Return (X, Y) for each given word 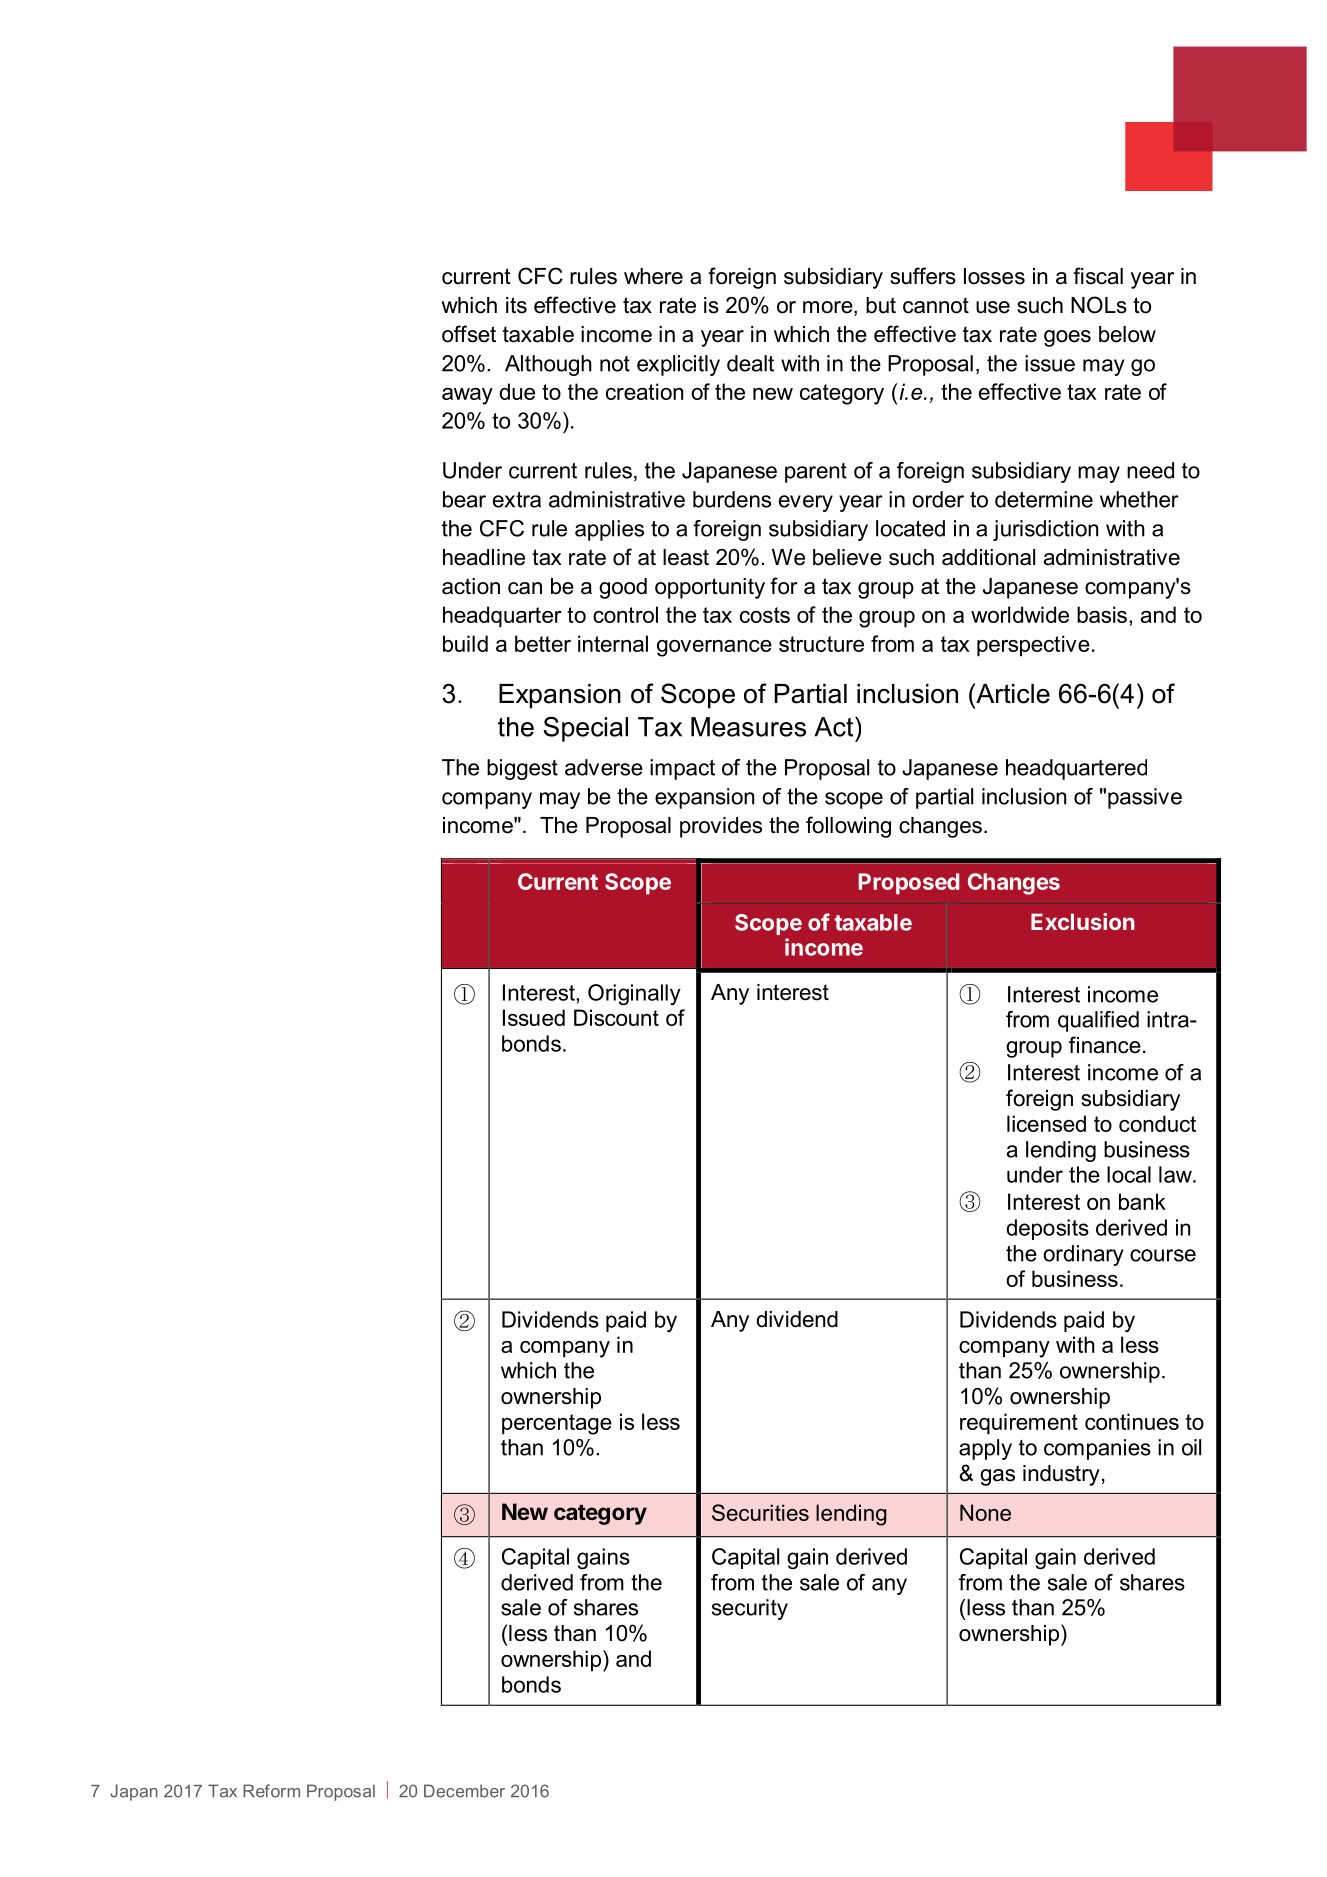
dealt (750, 363)
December (464, 1791)
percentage (557, 1424)
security (750, 1609)
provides (721, 827)
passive (1145, 798)
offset (469, 334)
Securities (760, 1512)
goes (1067, 338)
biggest (522, 769)
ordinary (1083, 1255)
